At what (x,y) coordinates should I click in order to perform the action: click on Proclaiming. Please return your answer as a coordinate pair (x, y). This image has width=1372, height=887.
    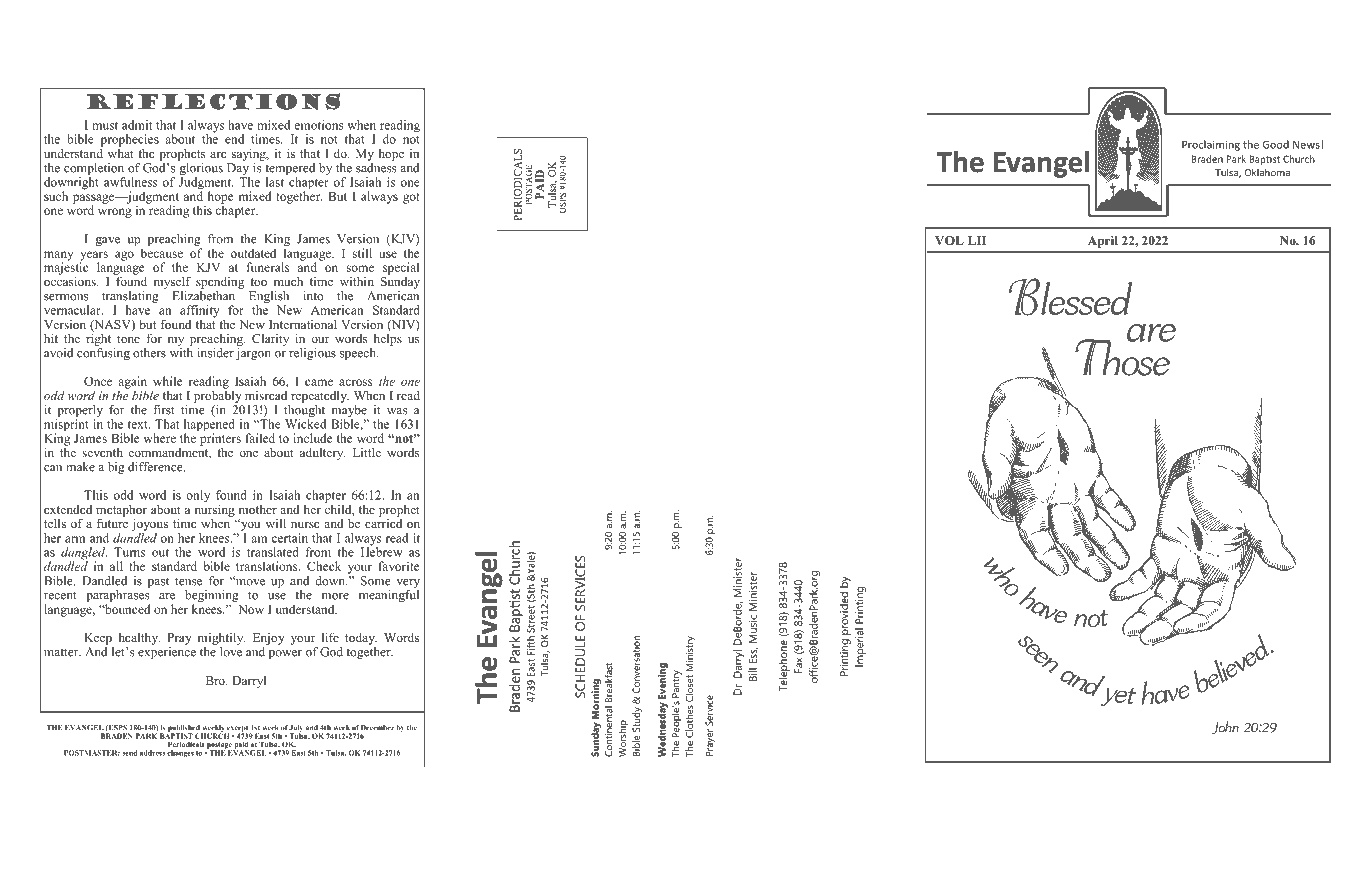
    Looking at the image, I should click on (1211, 145).
